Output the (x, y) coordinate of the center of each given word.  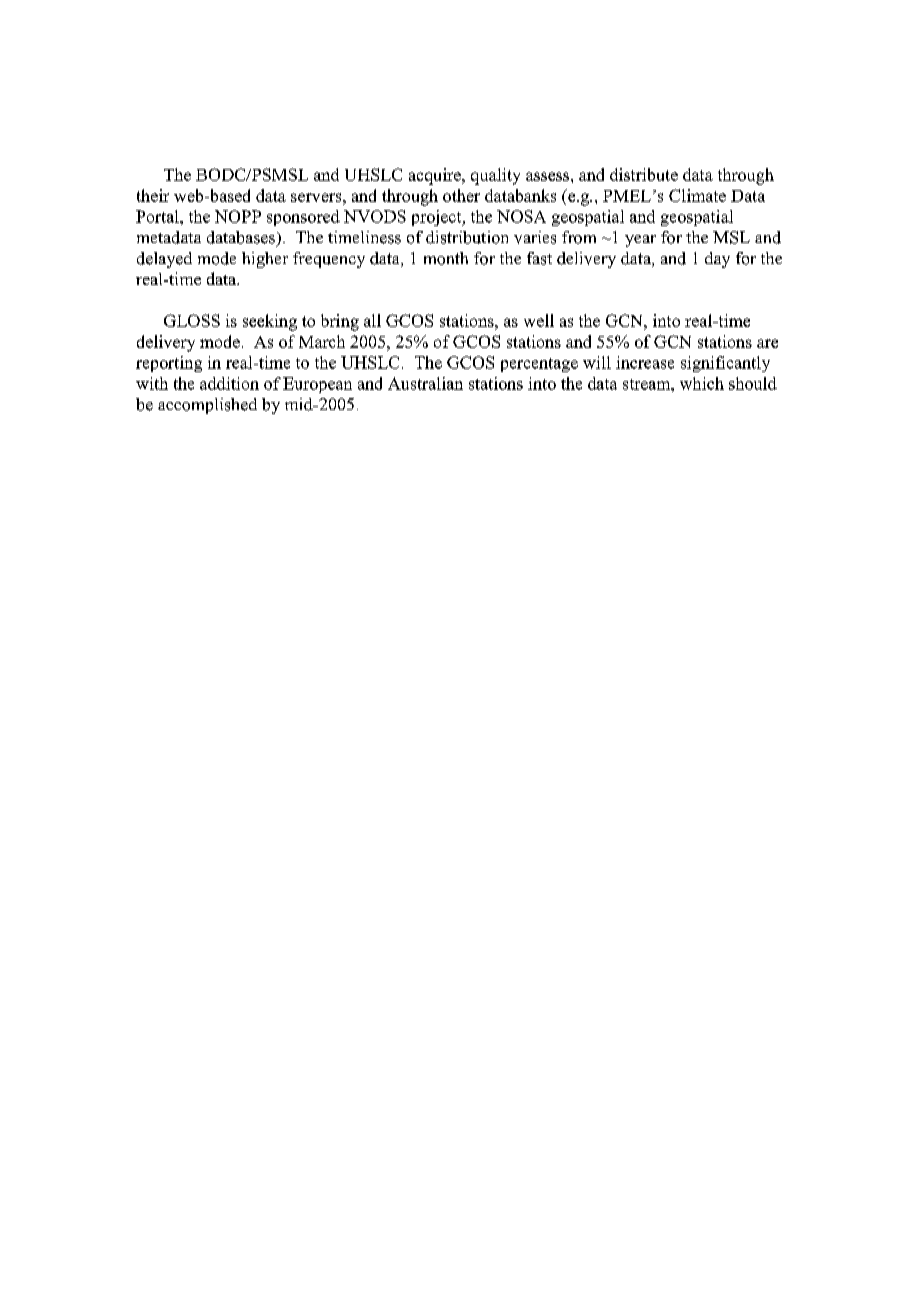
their (153, 195)
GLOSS (192, 320)
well (539, 320)
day (717, 260)
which (702, 383)
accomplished (207, 406)
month (446, 258)
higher (265, 260)
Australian (425, 383)
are (767, 343)
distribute (644, 174)
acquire (436, 176)
